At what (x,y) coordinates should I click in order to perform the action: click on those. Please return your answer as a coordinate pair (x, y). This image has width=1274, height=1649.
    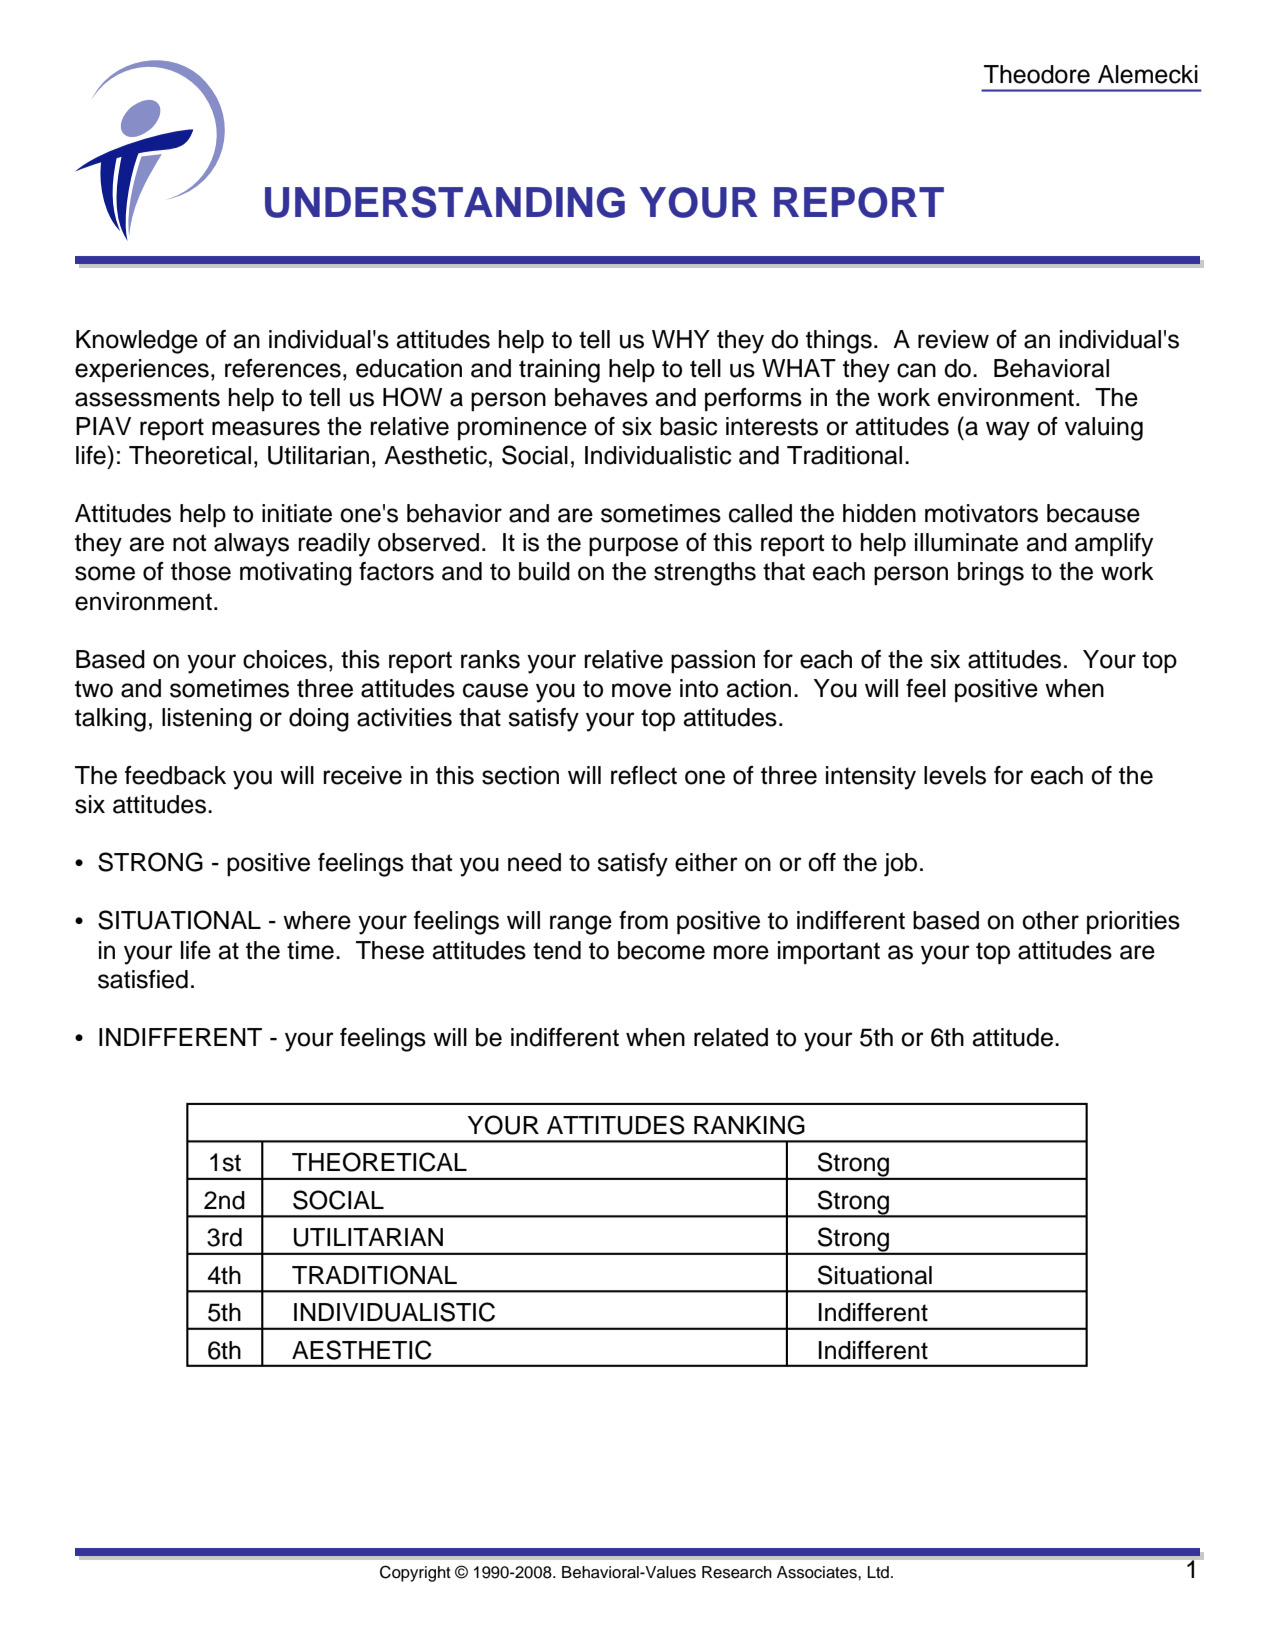
    Looking at the image, I should click on (201, 571).
